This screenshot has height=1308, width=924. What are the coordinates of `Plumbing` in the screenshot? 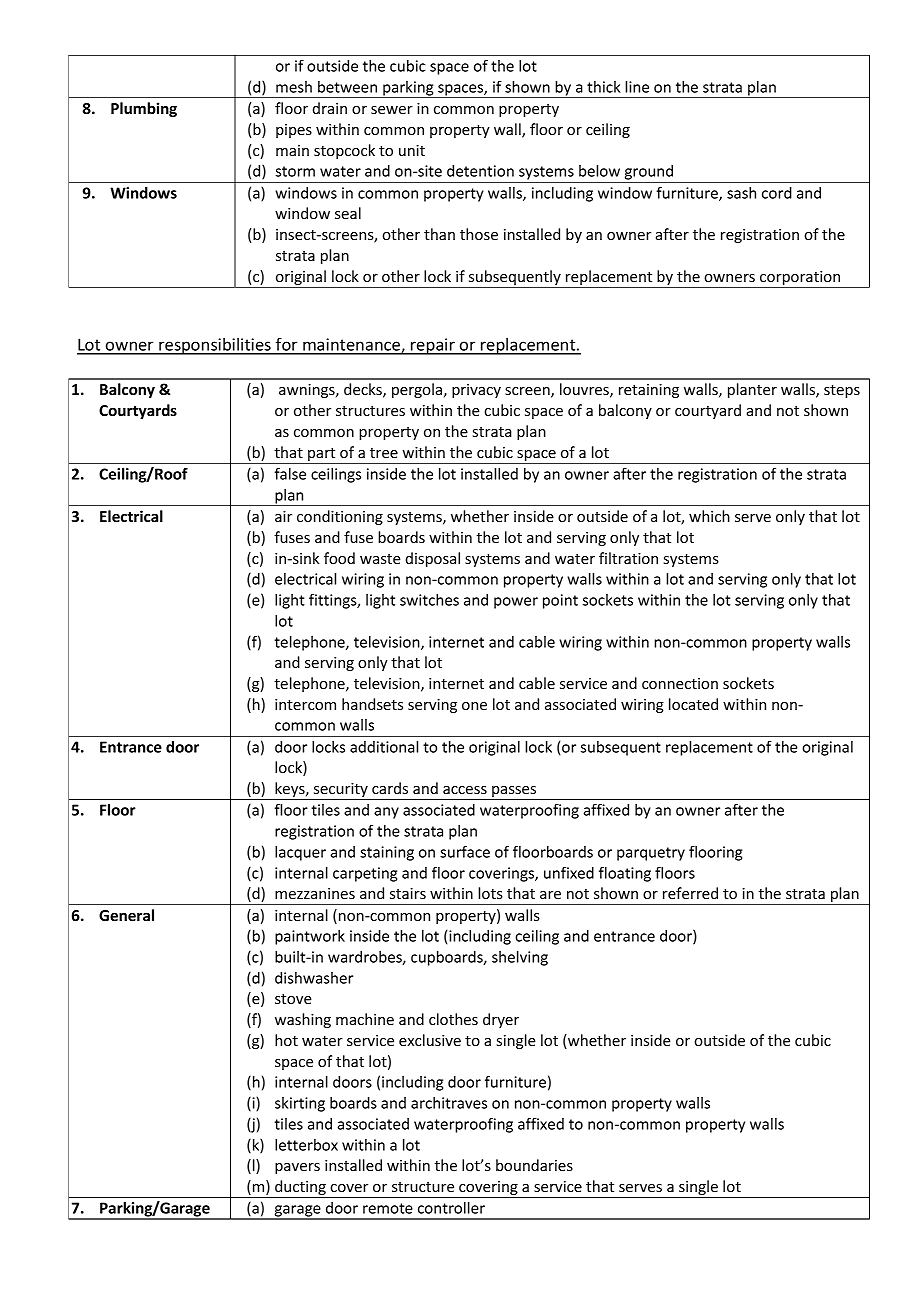 It's located at (144, 109).
